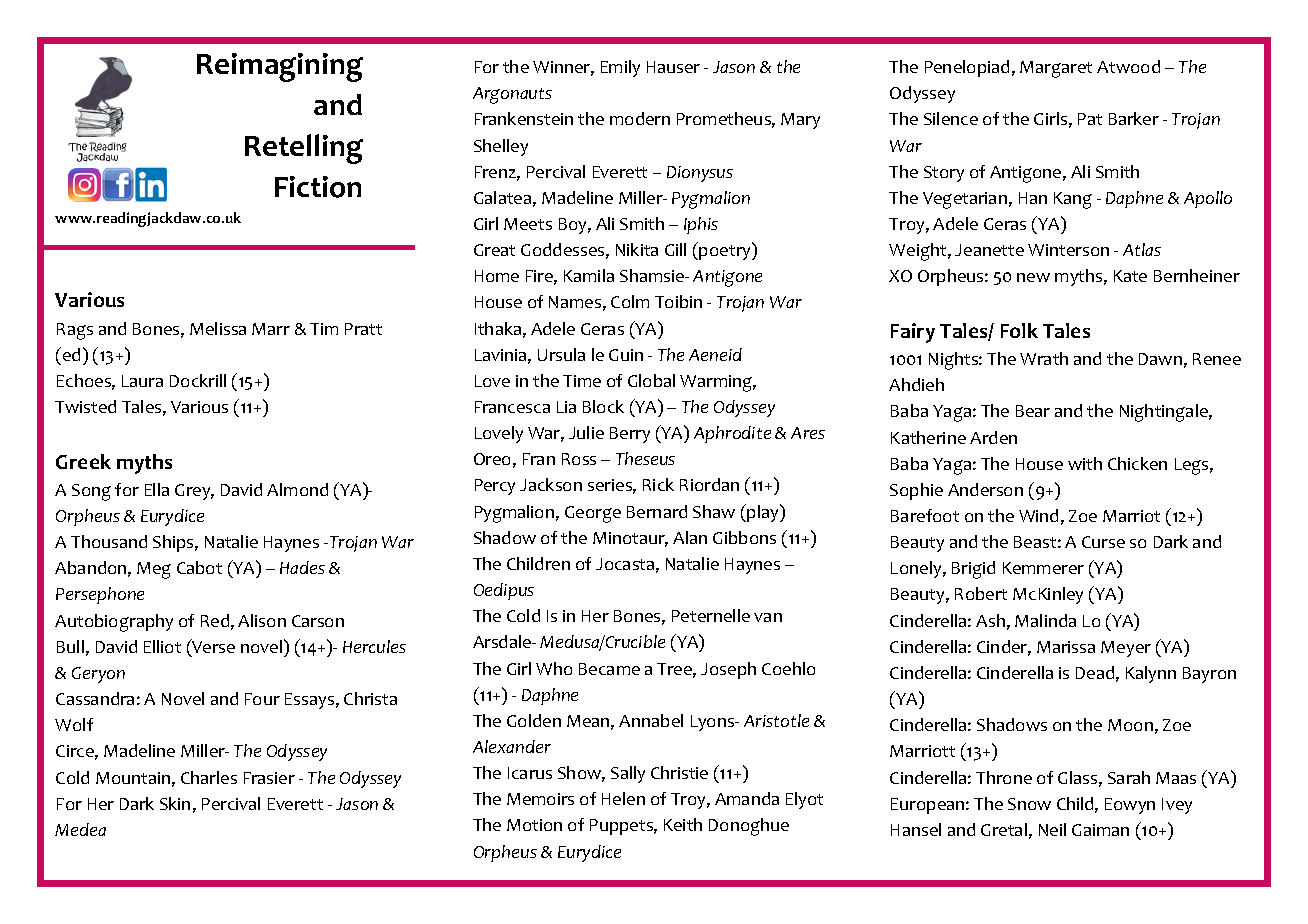 This screenshot has width=1308, height=924. Describe the element at coordinates (620, 68) in the screenshot. I see `Emily` at that location.
